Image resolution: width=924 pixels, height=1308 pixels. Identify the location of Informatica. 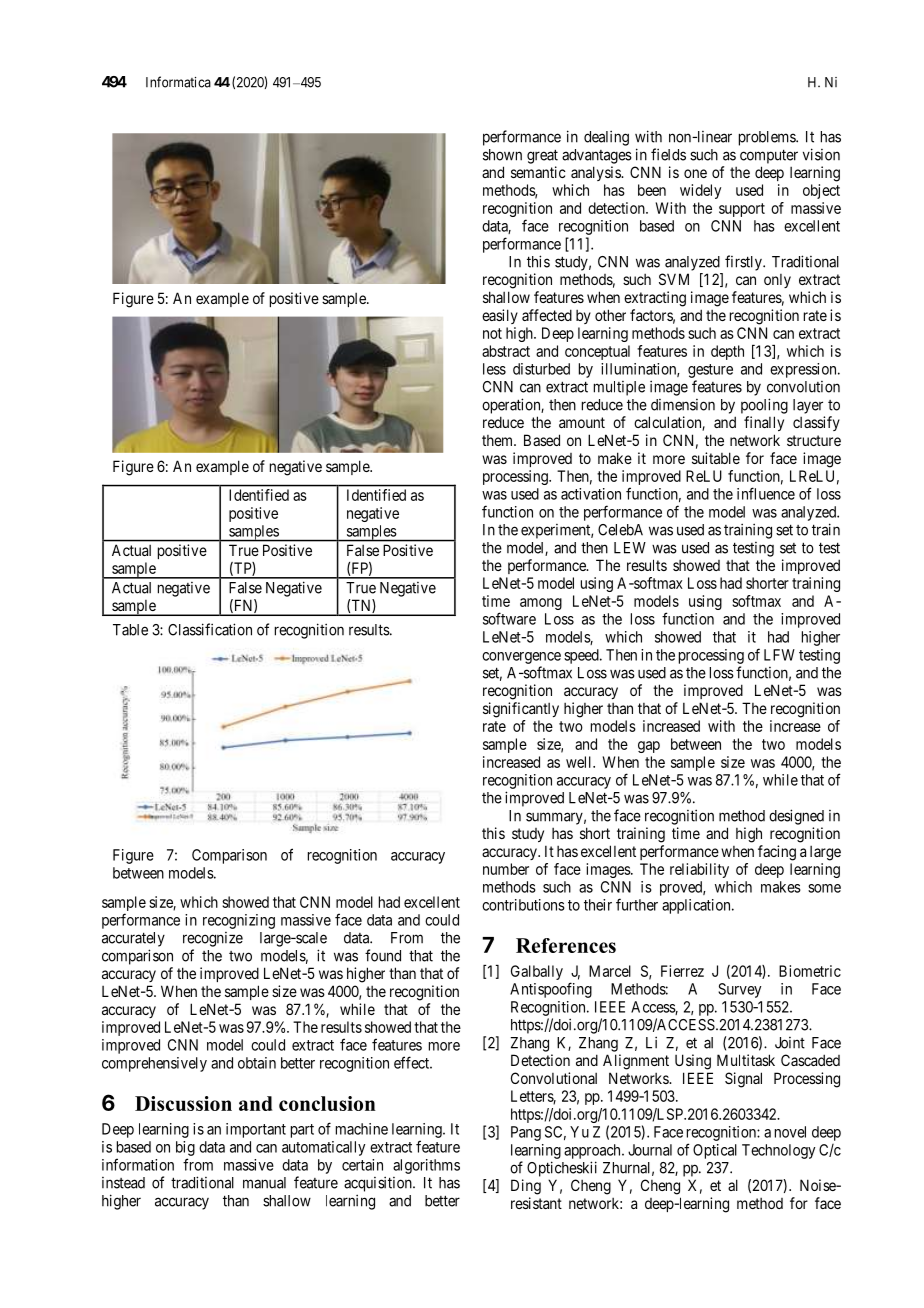
(178, 82).
